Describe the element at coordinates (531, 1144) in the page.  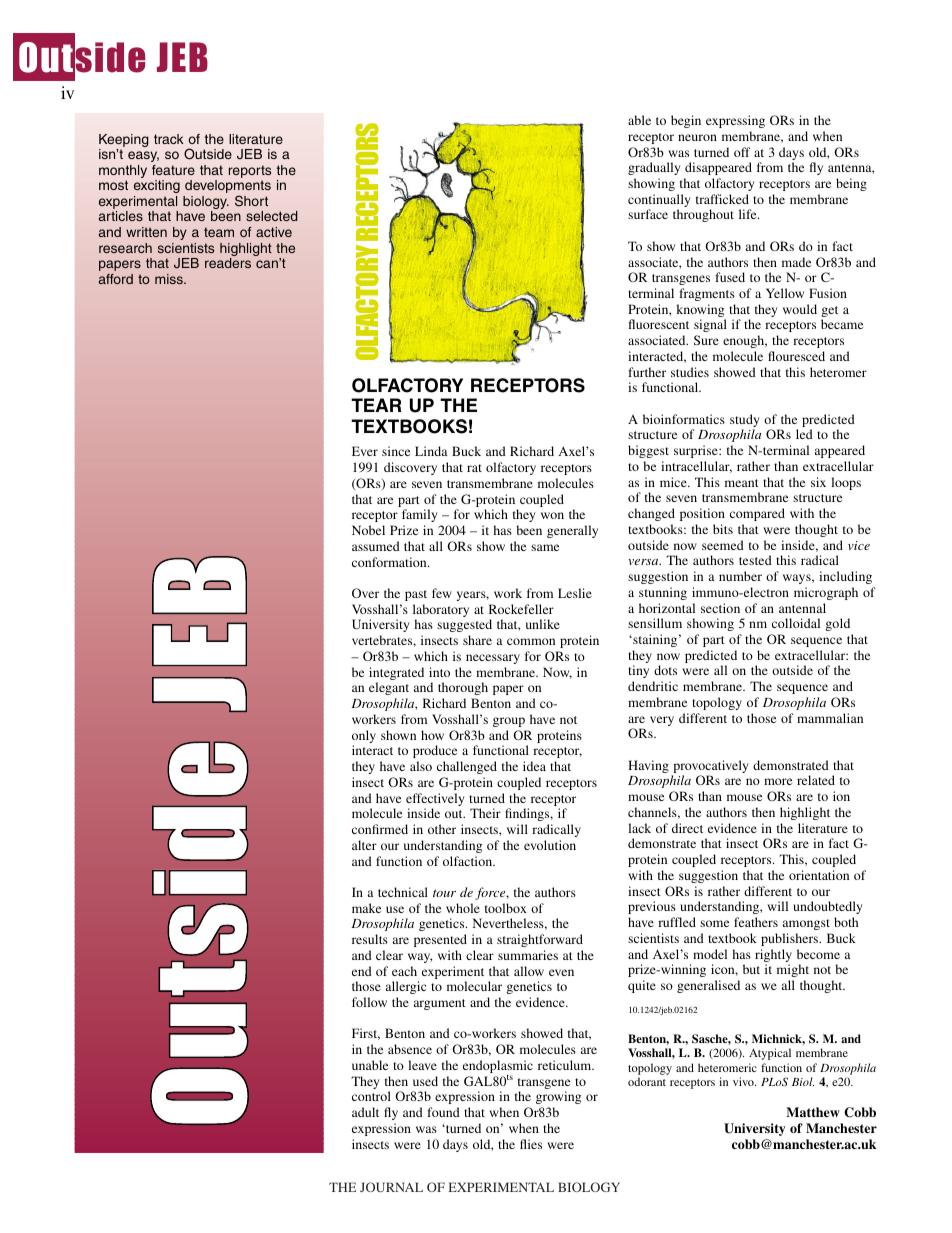
I see `flies` at that location.
